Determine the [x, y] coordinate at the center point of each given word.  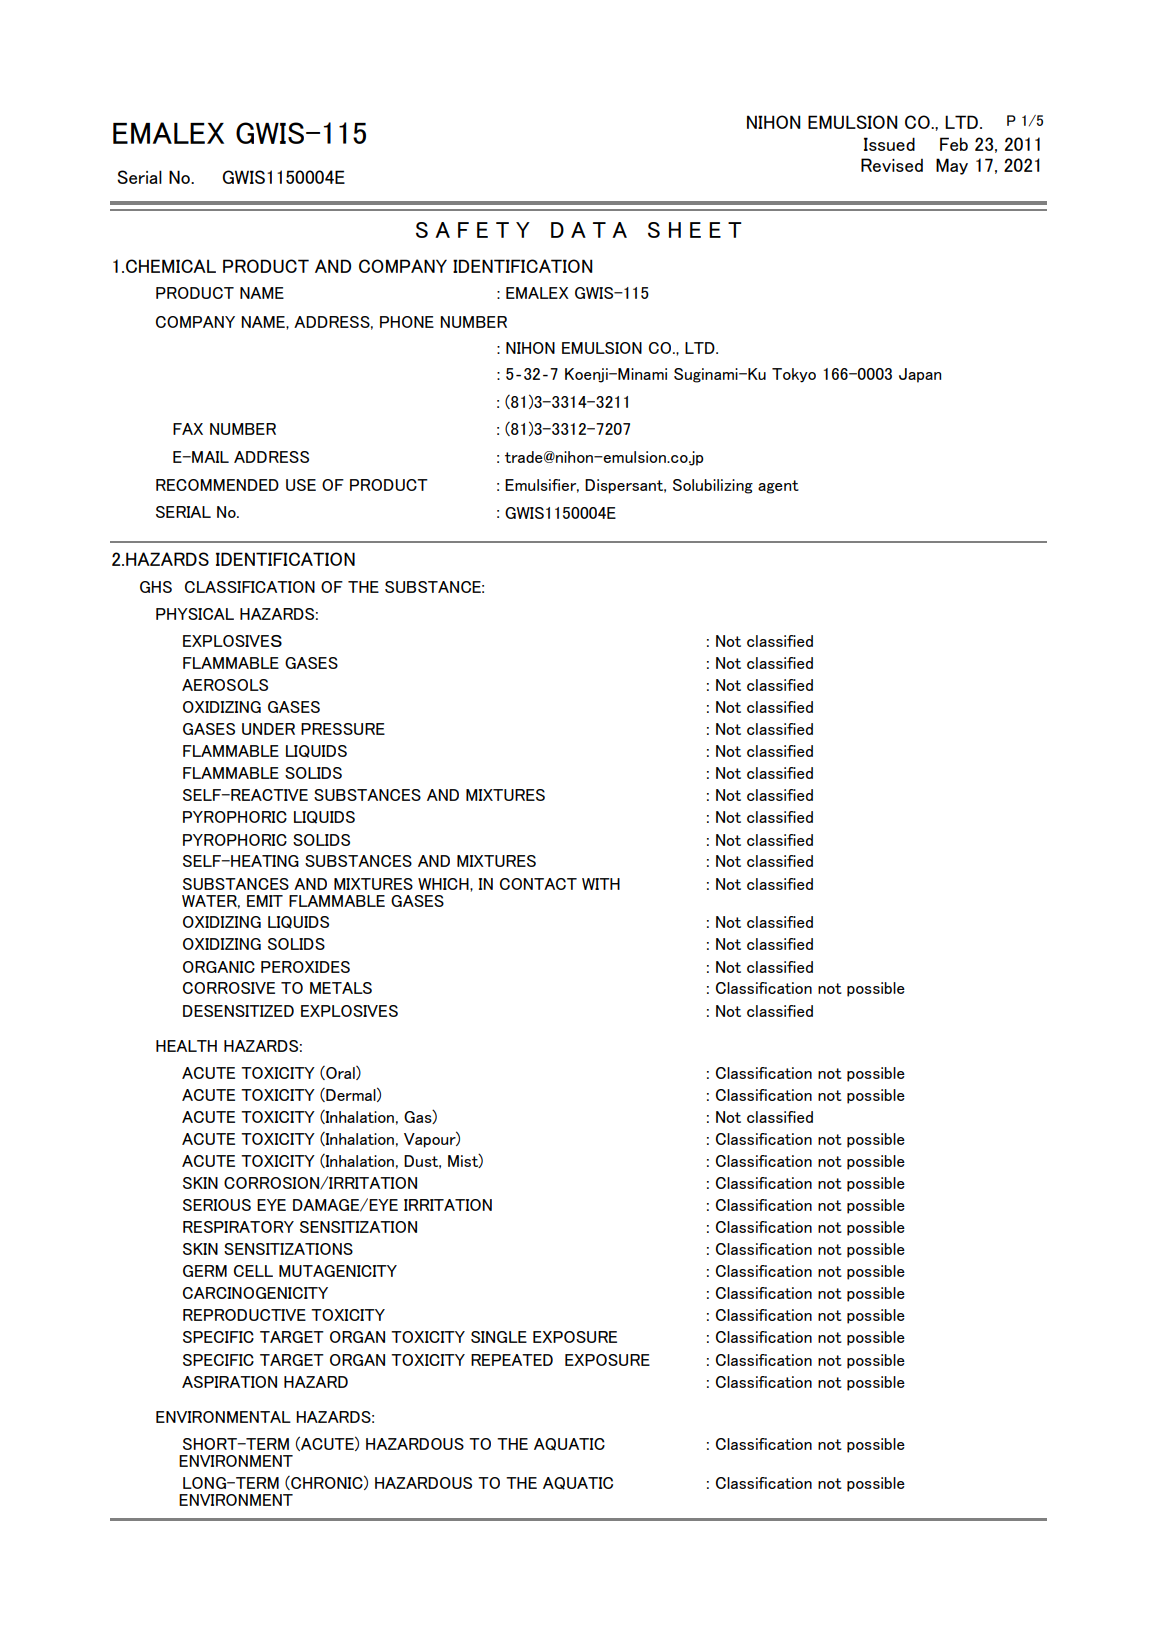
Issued [889, 144]
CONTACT [538, 884]
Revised [892, 165]
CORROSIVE [229, 988]
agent [778, 487]
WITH [601, 884]
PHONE [407, 322]
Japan [920, 375]
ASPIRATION [229, 1382]
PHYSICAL [195, 614]
